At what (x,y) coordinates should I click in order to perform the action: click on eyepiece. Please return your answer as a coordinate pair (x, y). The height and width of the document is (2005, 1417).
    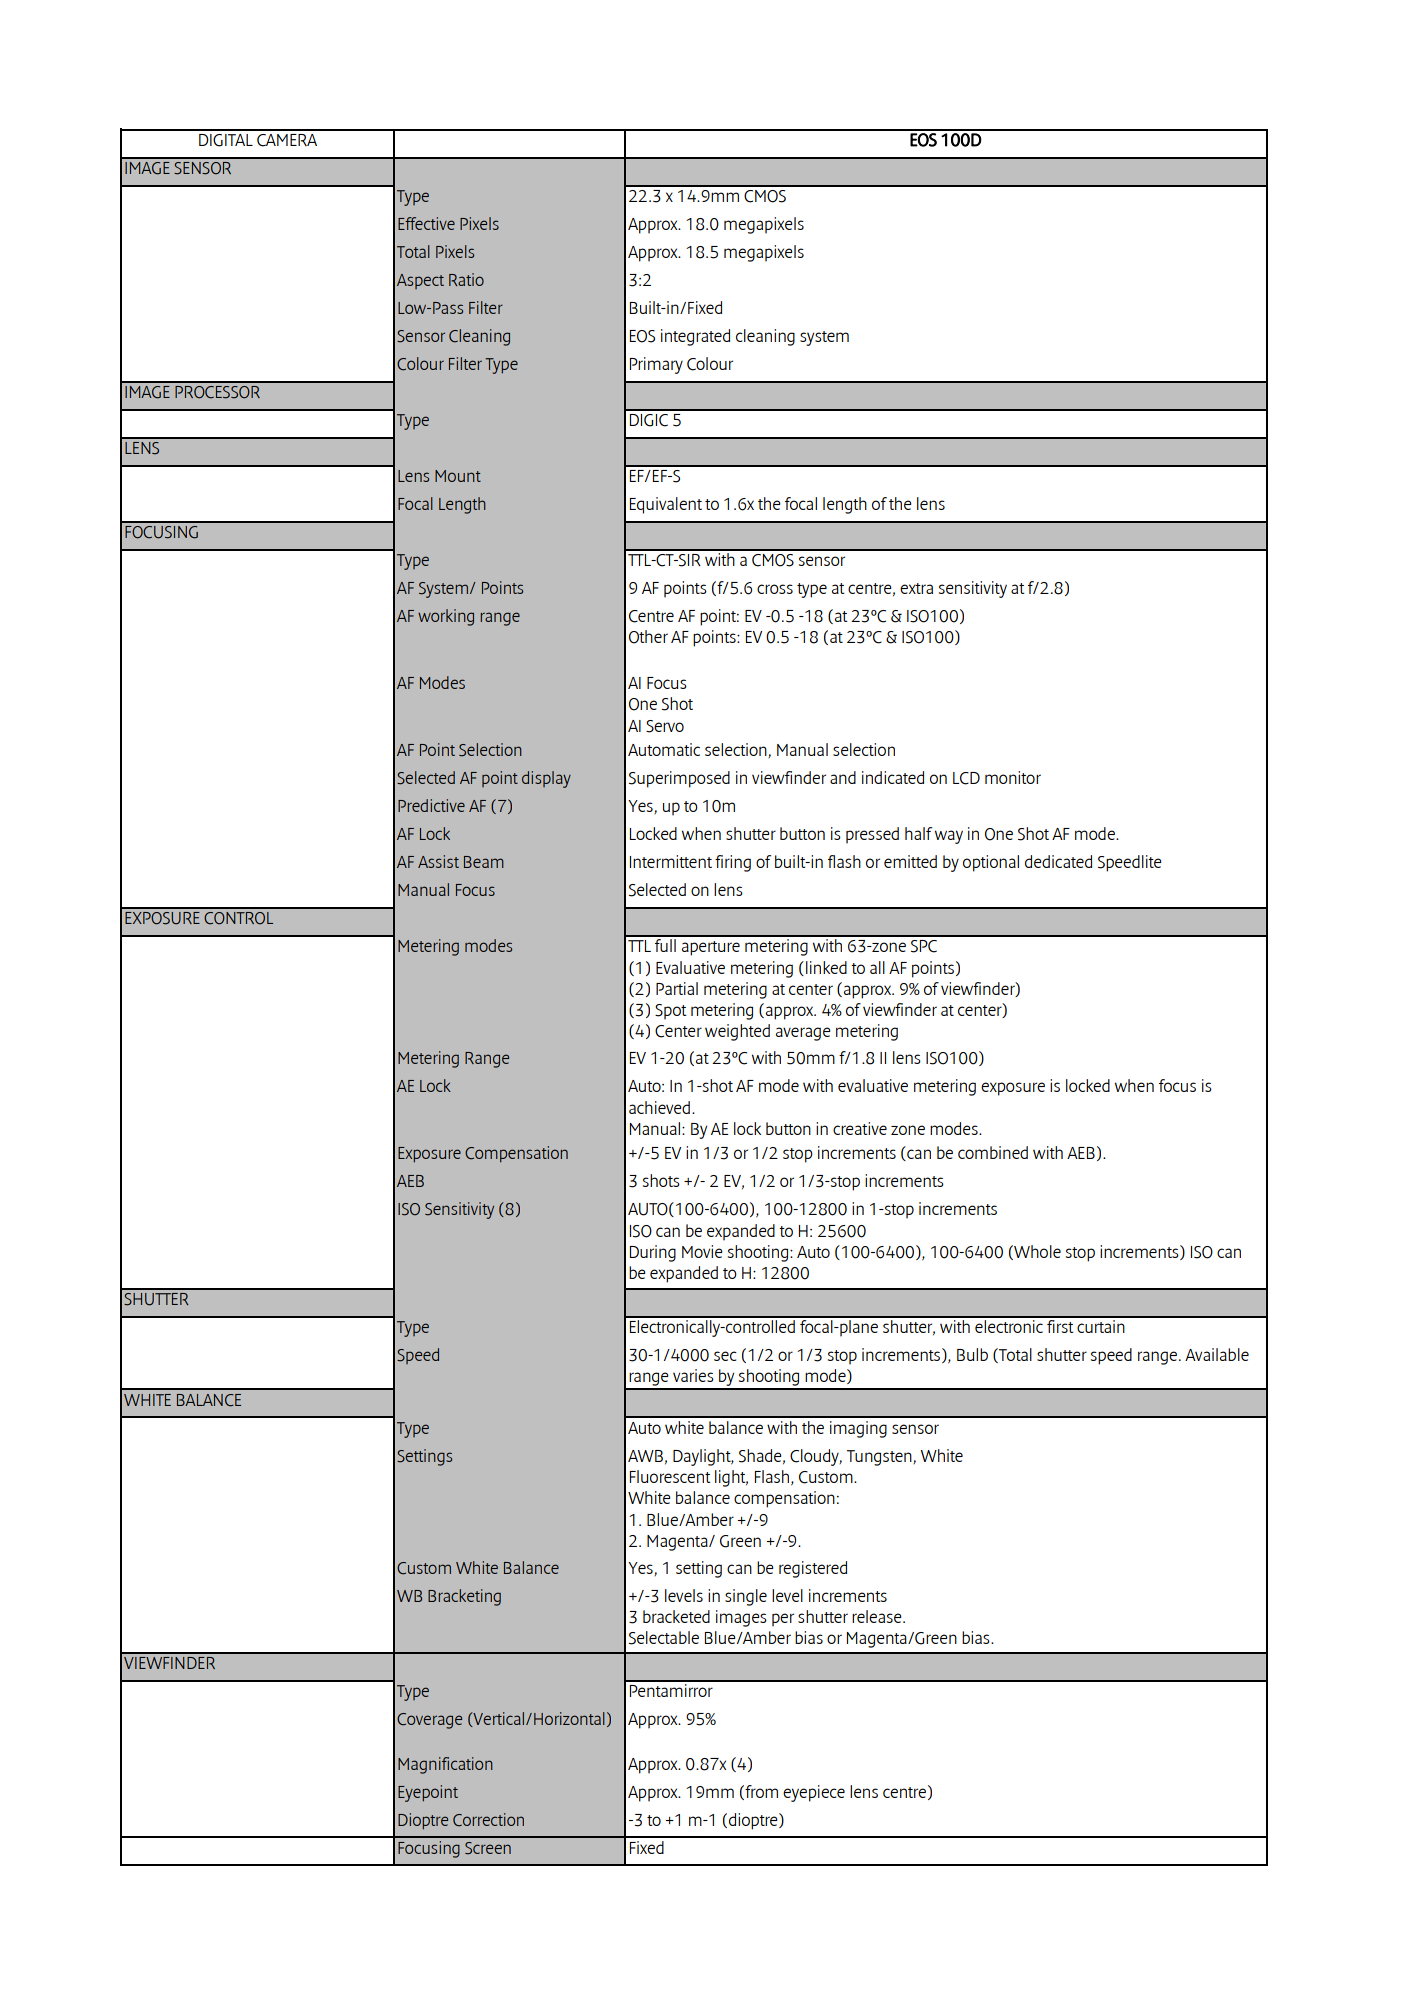
    Looking at the image, I should click on (814, 1793).
